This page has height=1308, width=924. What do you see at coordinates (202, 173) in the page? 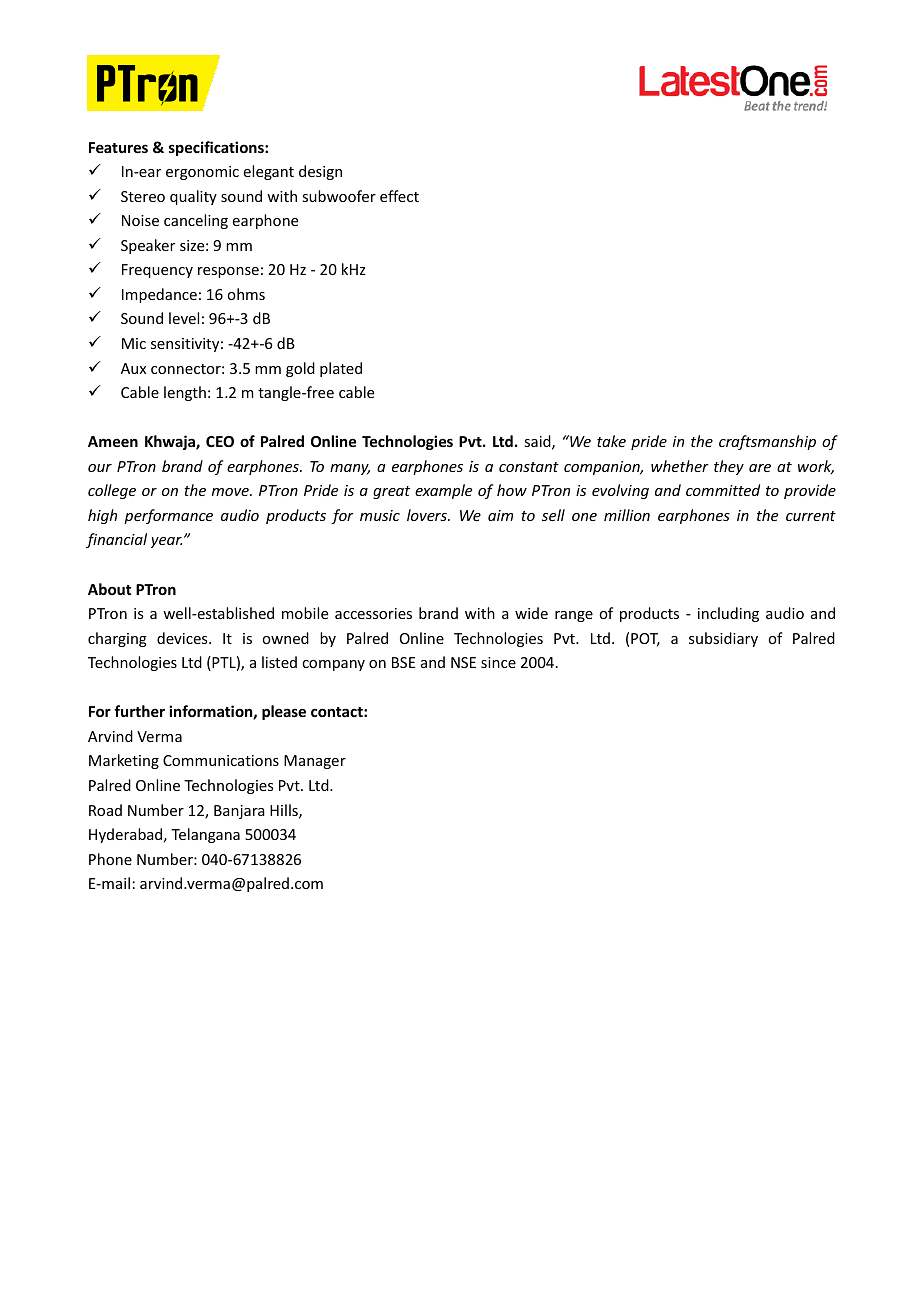
I see `ergonomic` at bounding box center [202, 173].
